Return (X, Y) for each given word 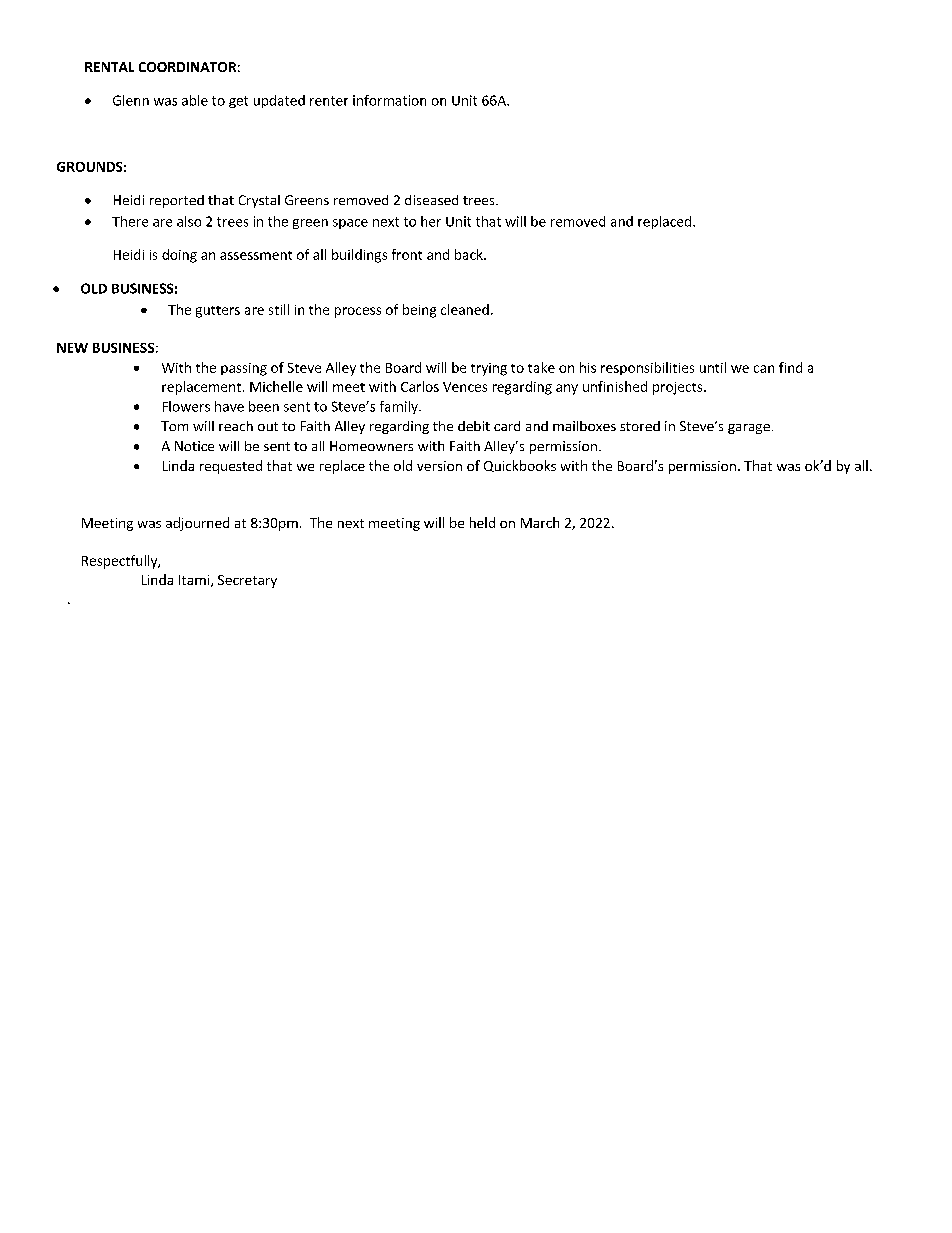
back (470, 254)
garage (749, 429)
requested (231, 467)
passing (244, 369)
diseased (431, 200)
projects (679, 388)
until (713, 367)
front (407, 254)
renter (329, 101)
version (439, 466)
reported (177, 201)
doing (179, 256)
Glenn (131, 100)
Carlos (420, 386)
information (389, 100)
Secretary (247, 581)
